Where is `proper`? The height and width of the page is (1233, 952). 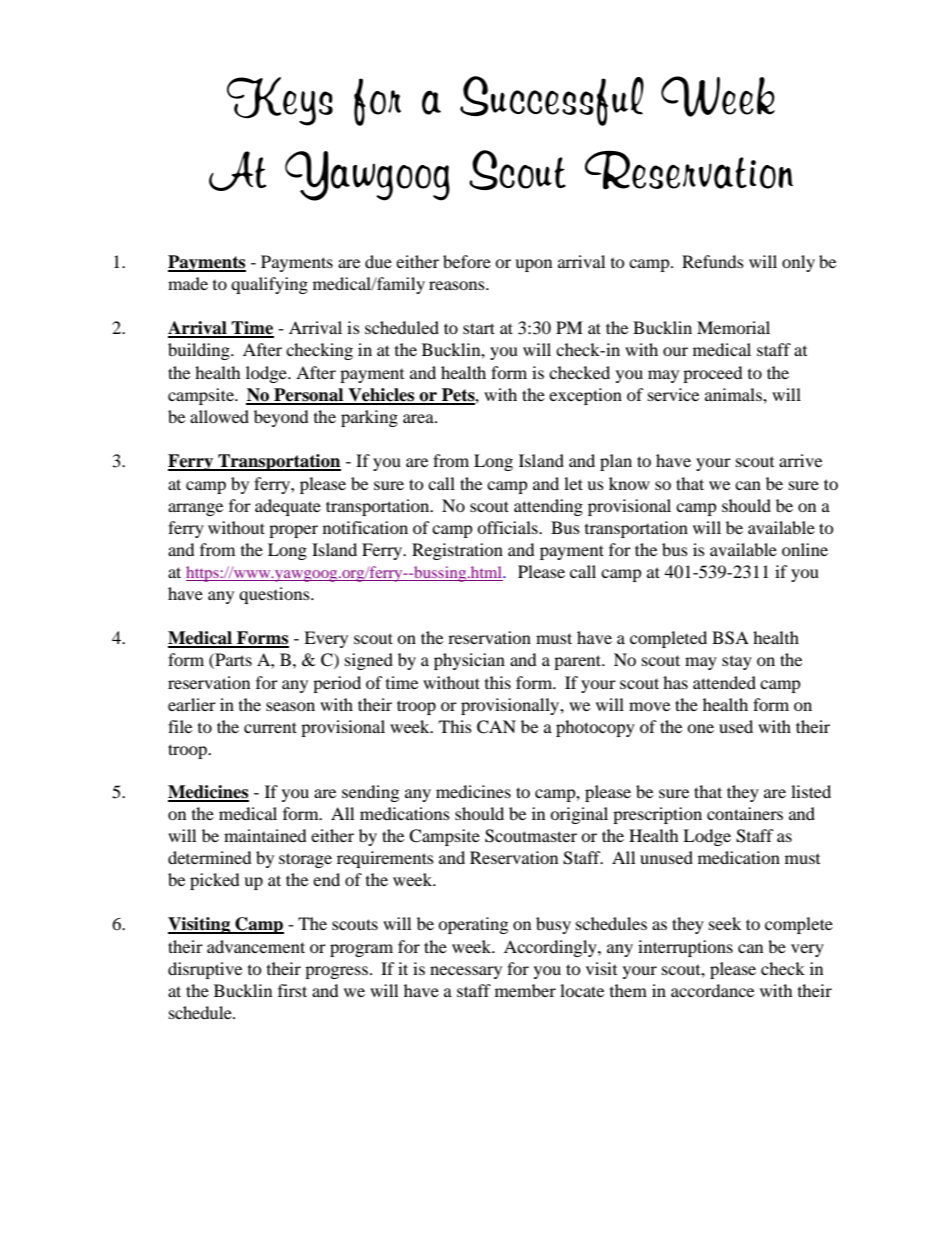
proper is located at coordinates (293, 531).
